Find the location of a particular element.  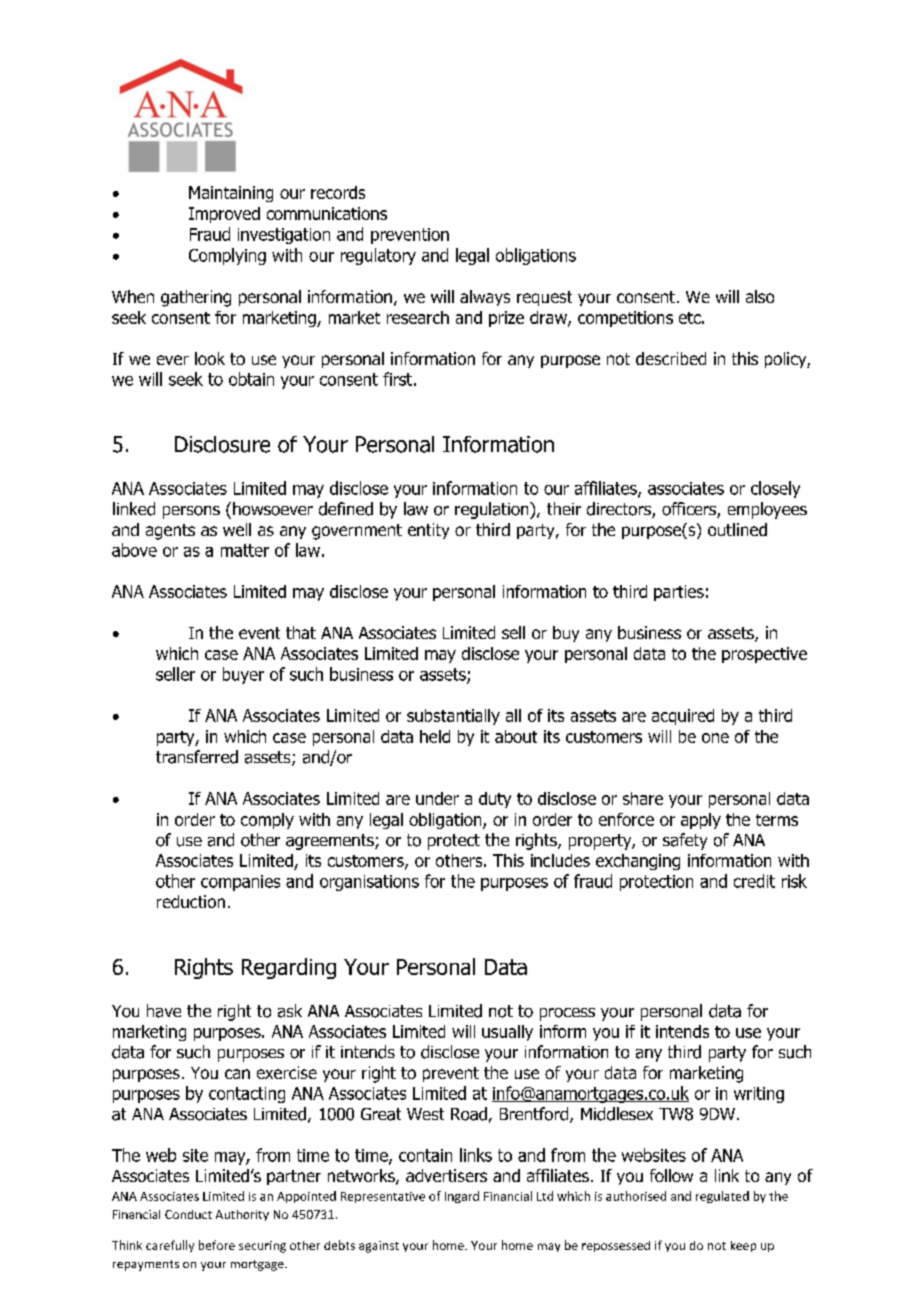

before is located at coordinates (217, 1245).
